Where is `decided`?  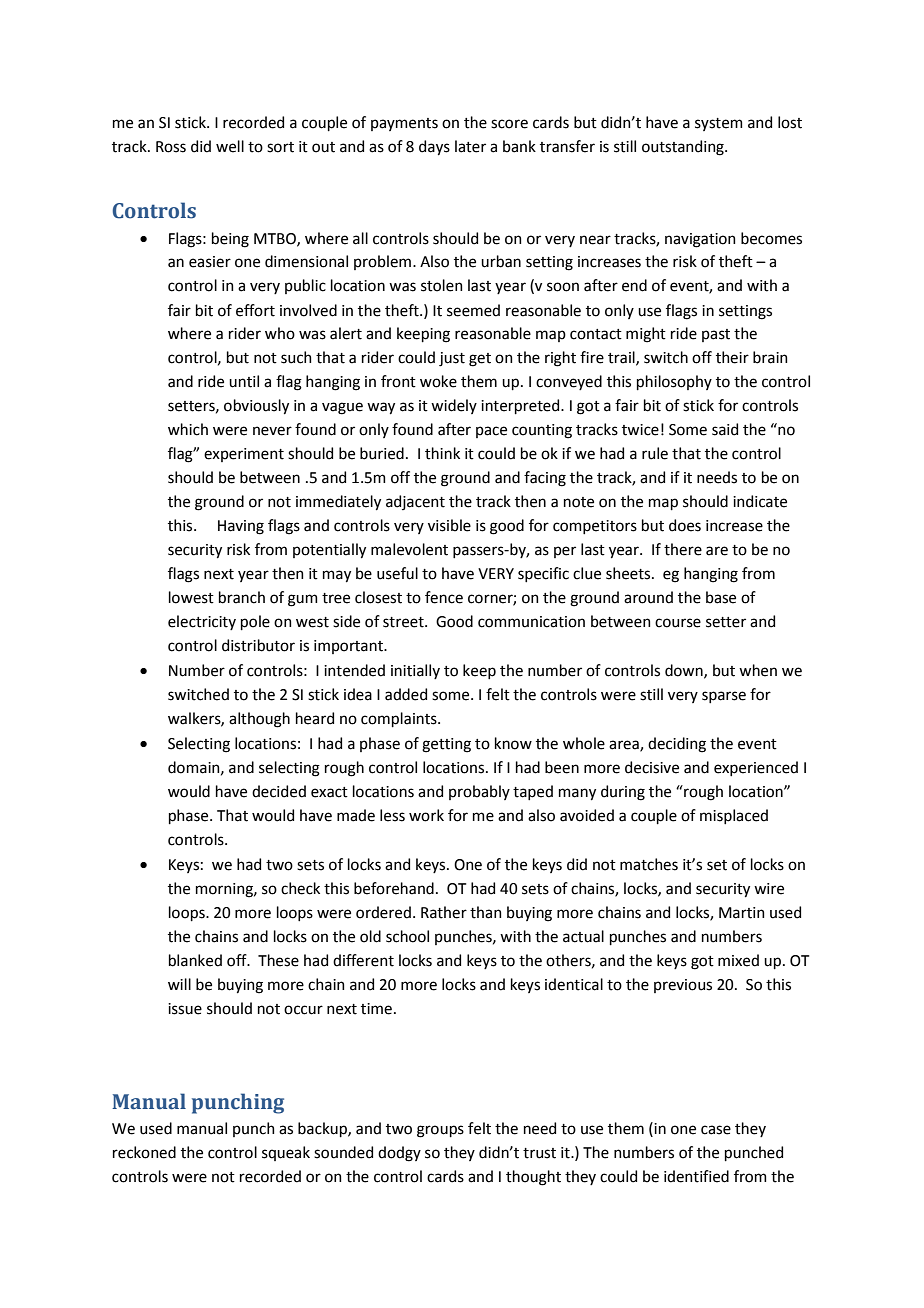 decided is located at coordinates (279, 791).
